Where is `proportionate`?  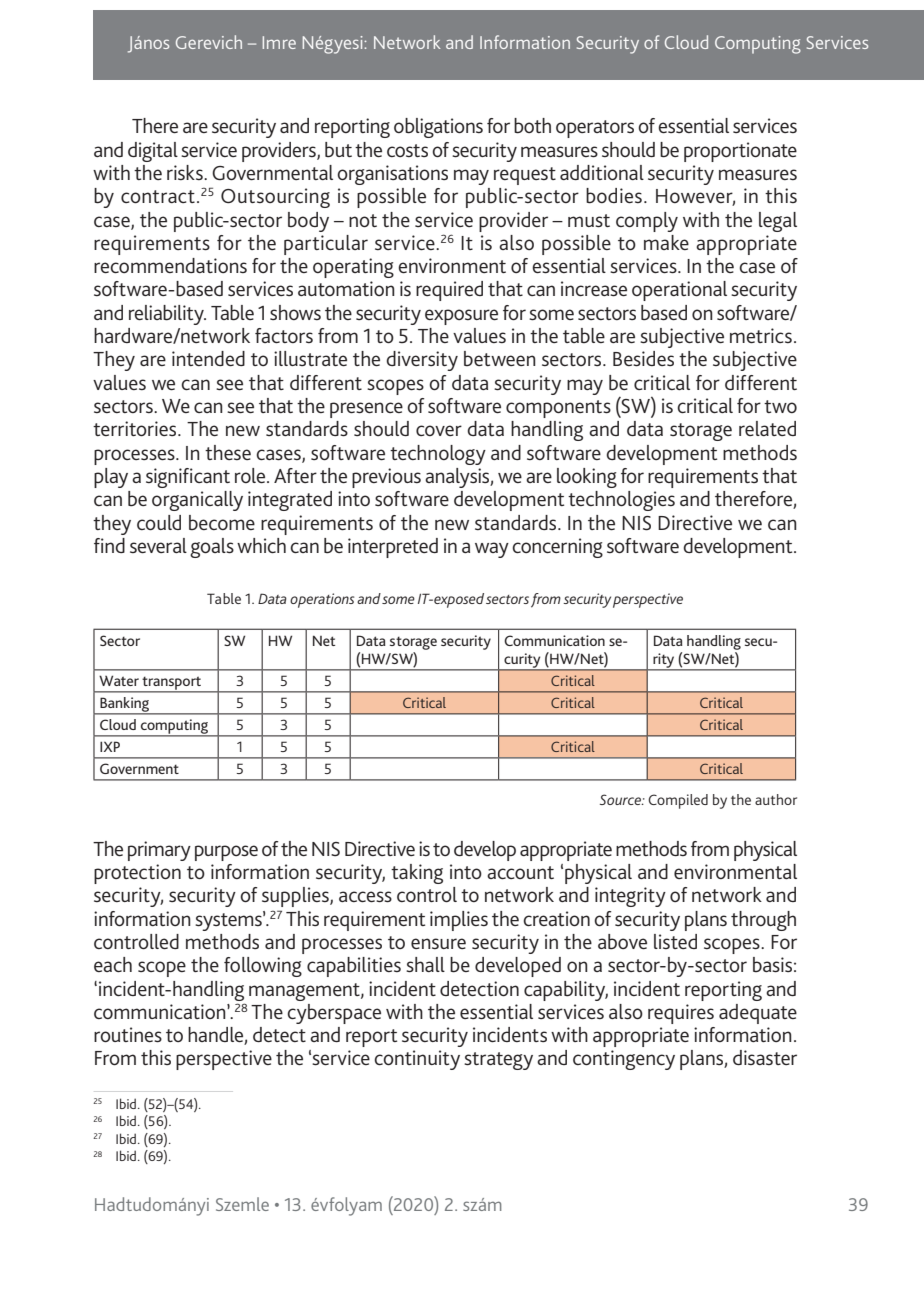 proportionate is located at coordinates (740, 152).
